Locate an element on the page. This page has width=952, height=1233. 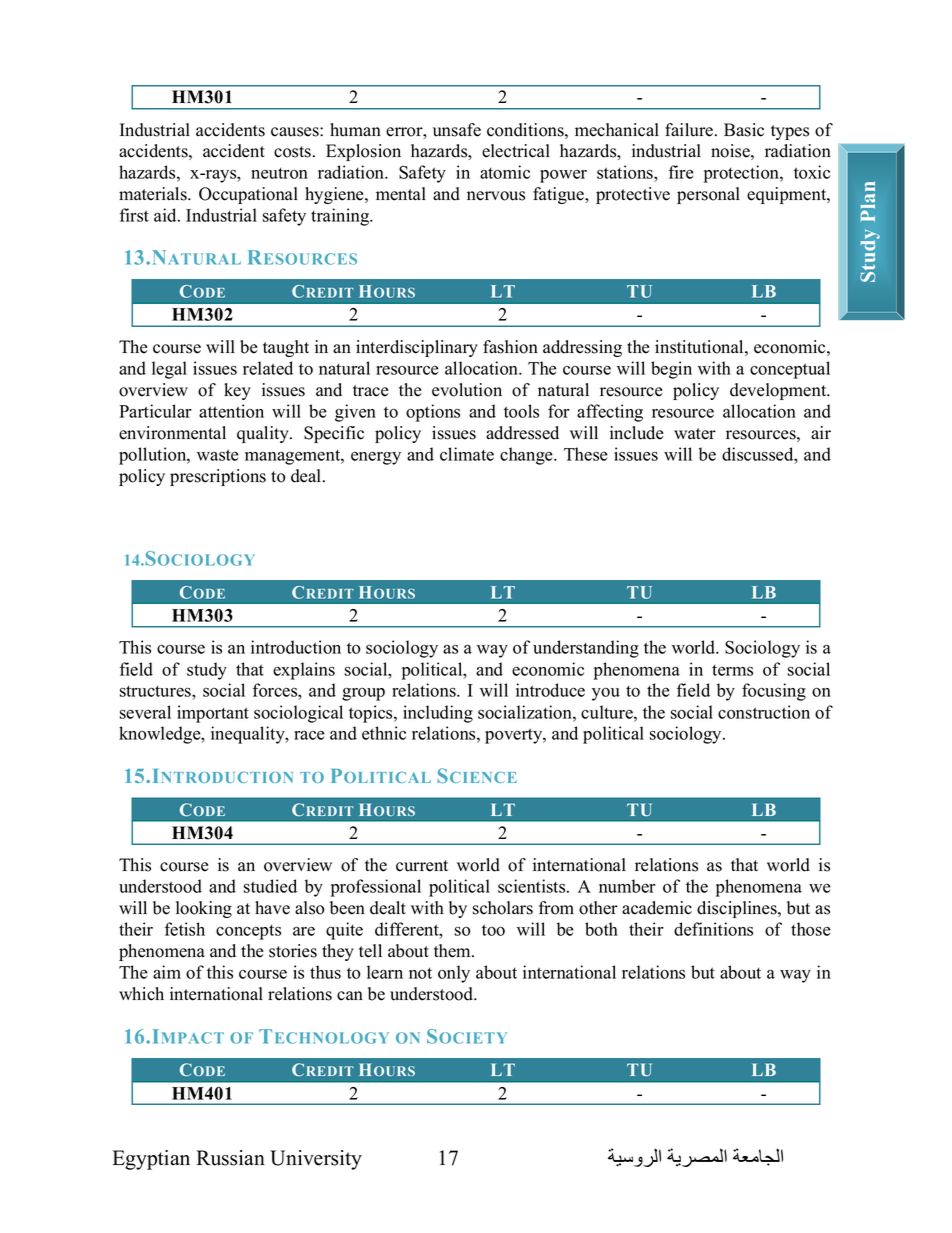
Russian is located at coordinates (230, 1158).
